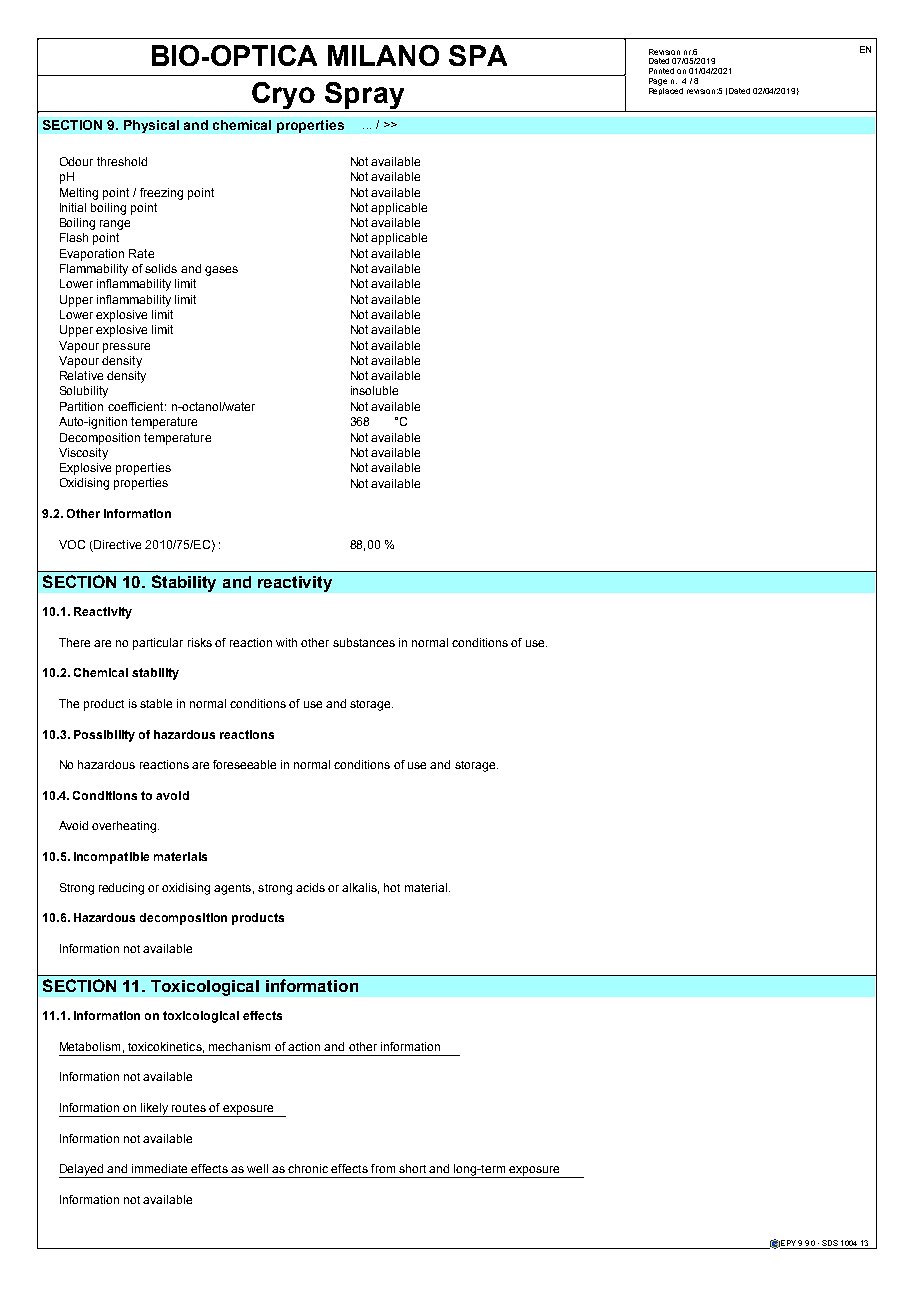 The height and width of the page is (1309, 924). Describe the element at coordinates (286, 642) in the page. I see `with` at that location.
